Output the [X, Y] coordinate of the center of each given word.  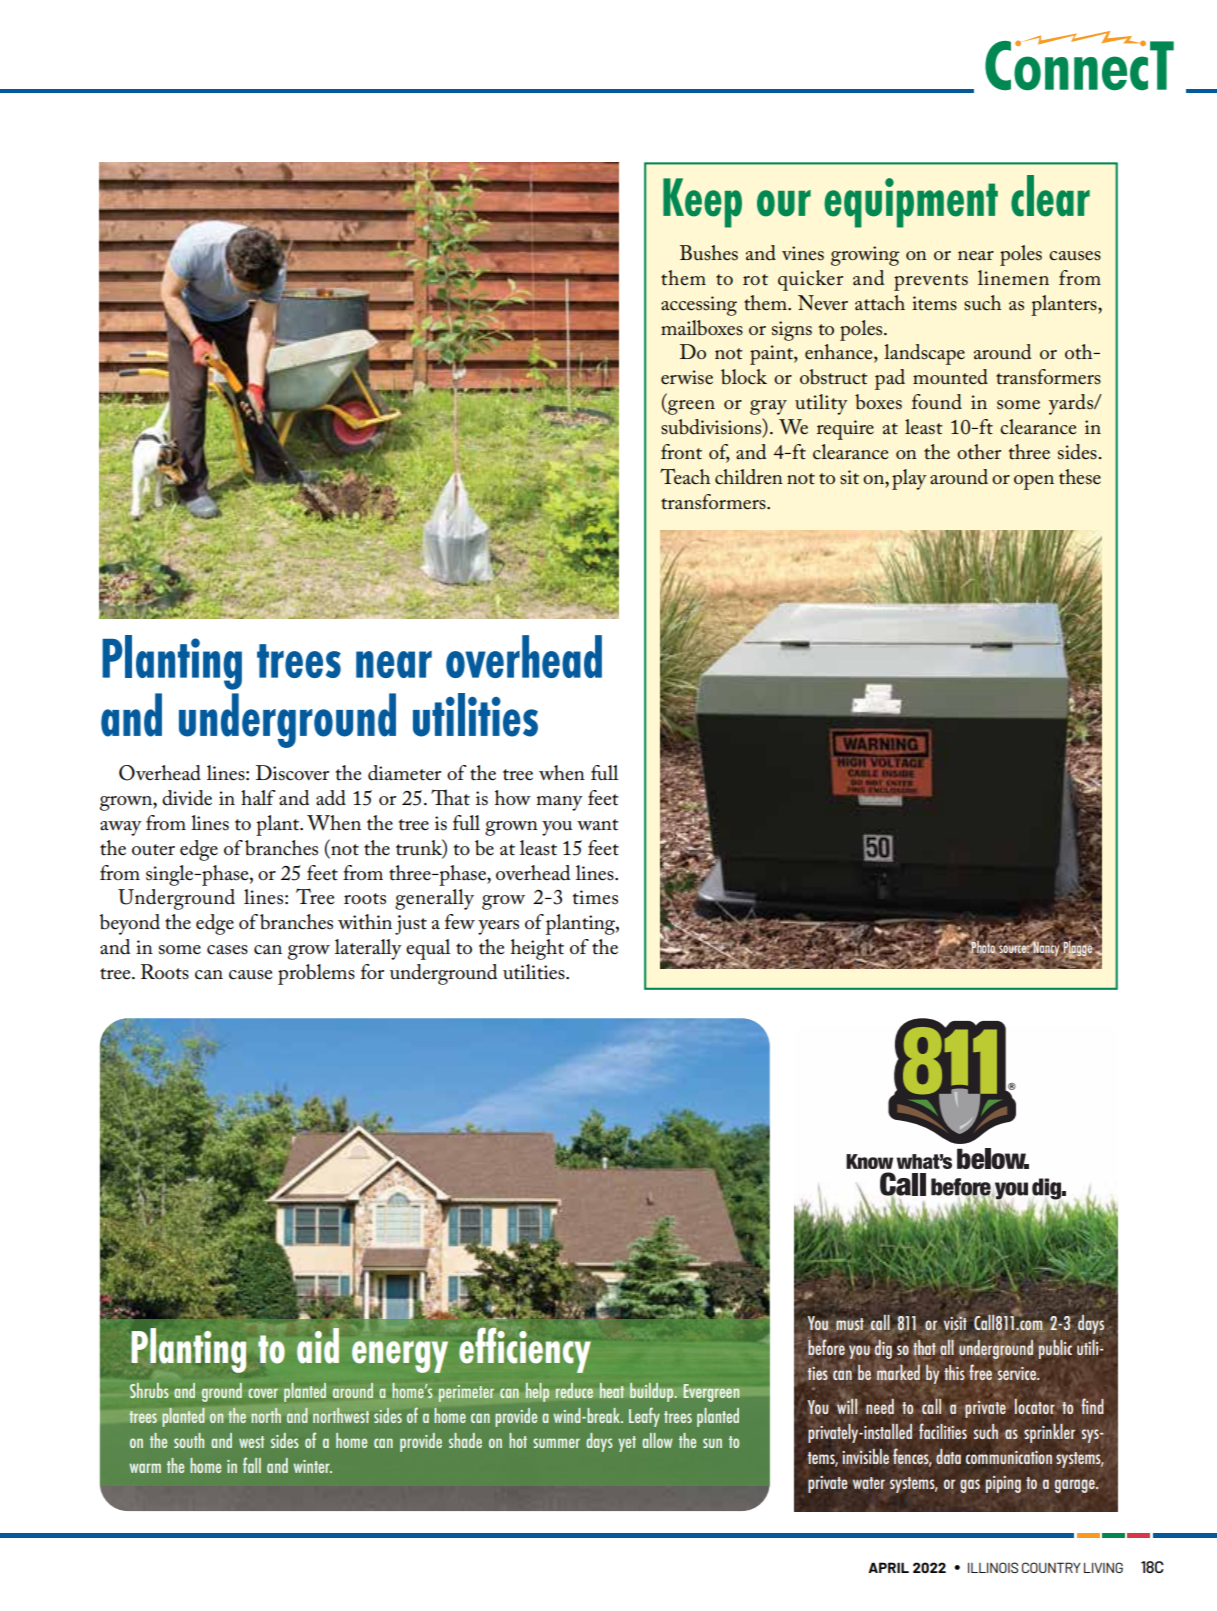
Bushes [709, 253]
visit [955, 1322]
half [258, 798]
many [559, 803]
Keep [702, 203]
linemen [1013, 278]
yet [627, 1444]
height [537, 949]
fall [252, 1465]
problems [316, 974]
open [1034, 482]
